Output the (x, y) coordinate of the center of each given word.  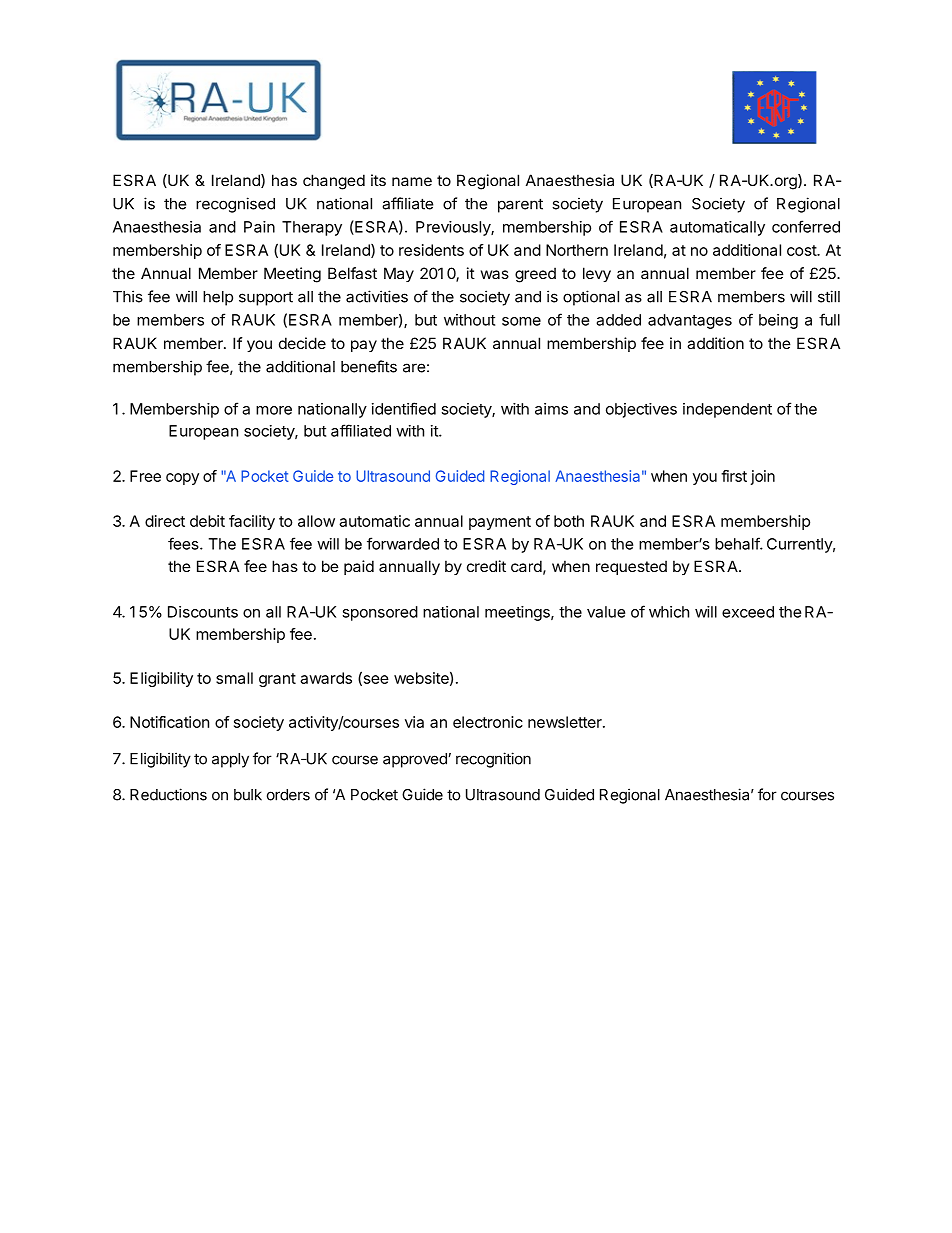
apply (230, 760)
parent (520, 205)
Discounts (203, 612)
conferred (806, 226)
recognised (235, 205)
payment (500, 523)
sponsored (380, 613)
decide (302, 343)
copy (182, 479)
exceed (748, 612)
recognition (493, 760)
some (521, 321)
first (734, 476)
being (778, 321)
